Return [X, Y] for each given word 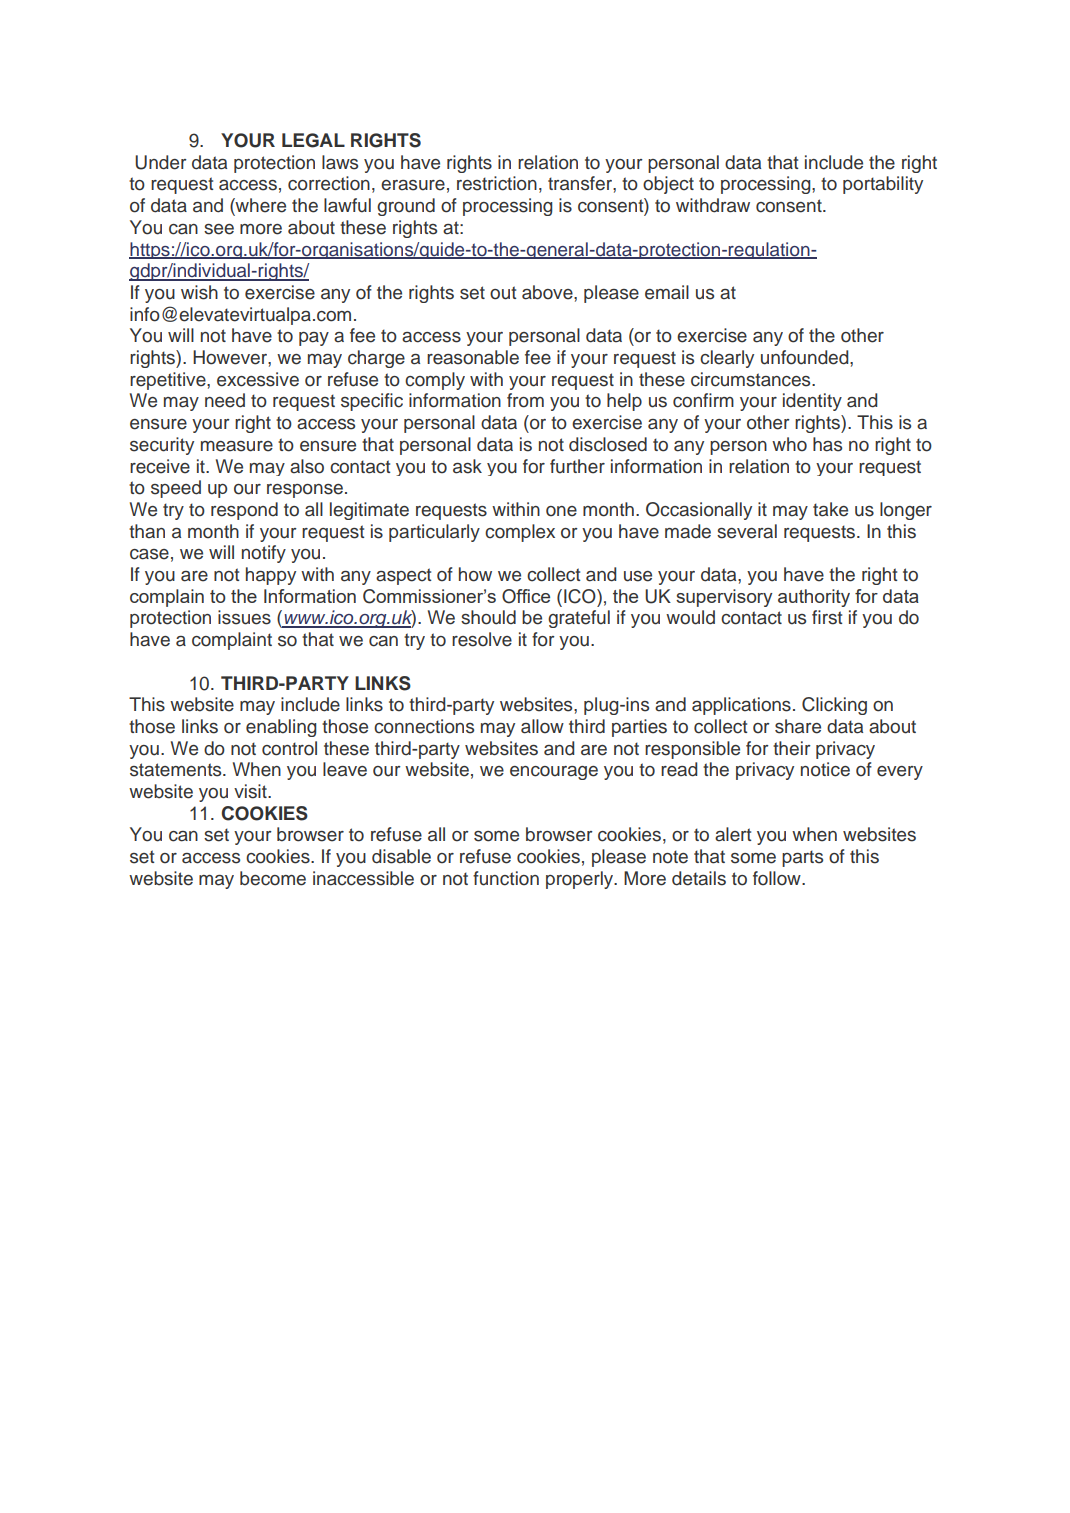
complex [520, 533]
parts [802, 858]
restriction [497, 183]
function [506, 878]
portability [883, 185]
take [830, 509]
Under [161, 162]
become [273, 878]
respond [244, 511]
